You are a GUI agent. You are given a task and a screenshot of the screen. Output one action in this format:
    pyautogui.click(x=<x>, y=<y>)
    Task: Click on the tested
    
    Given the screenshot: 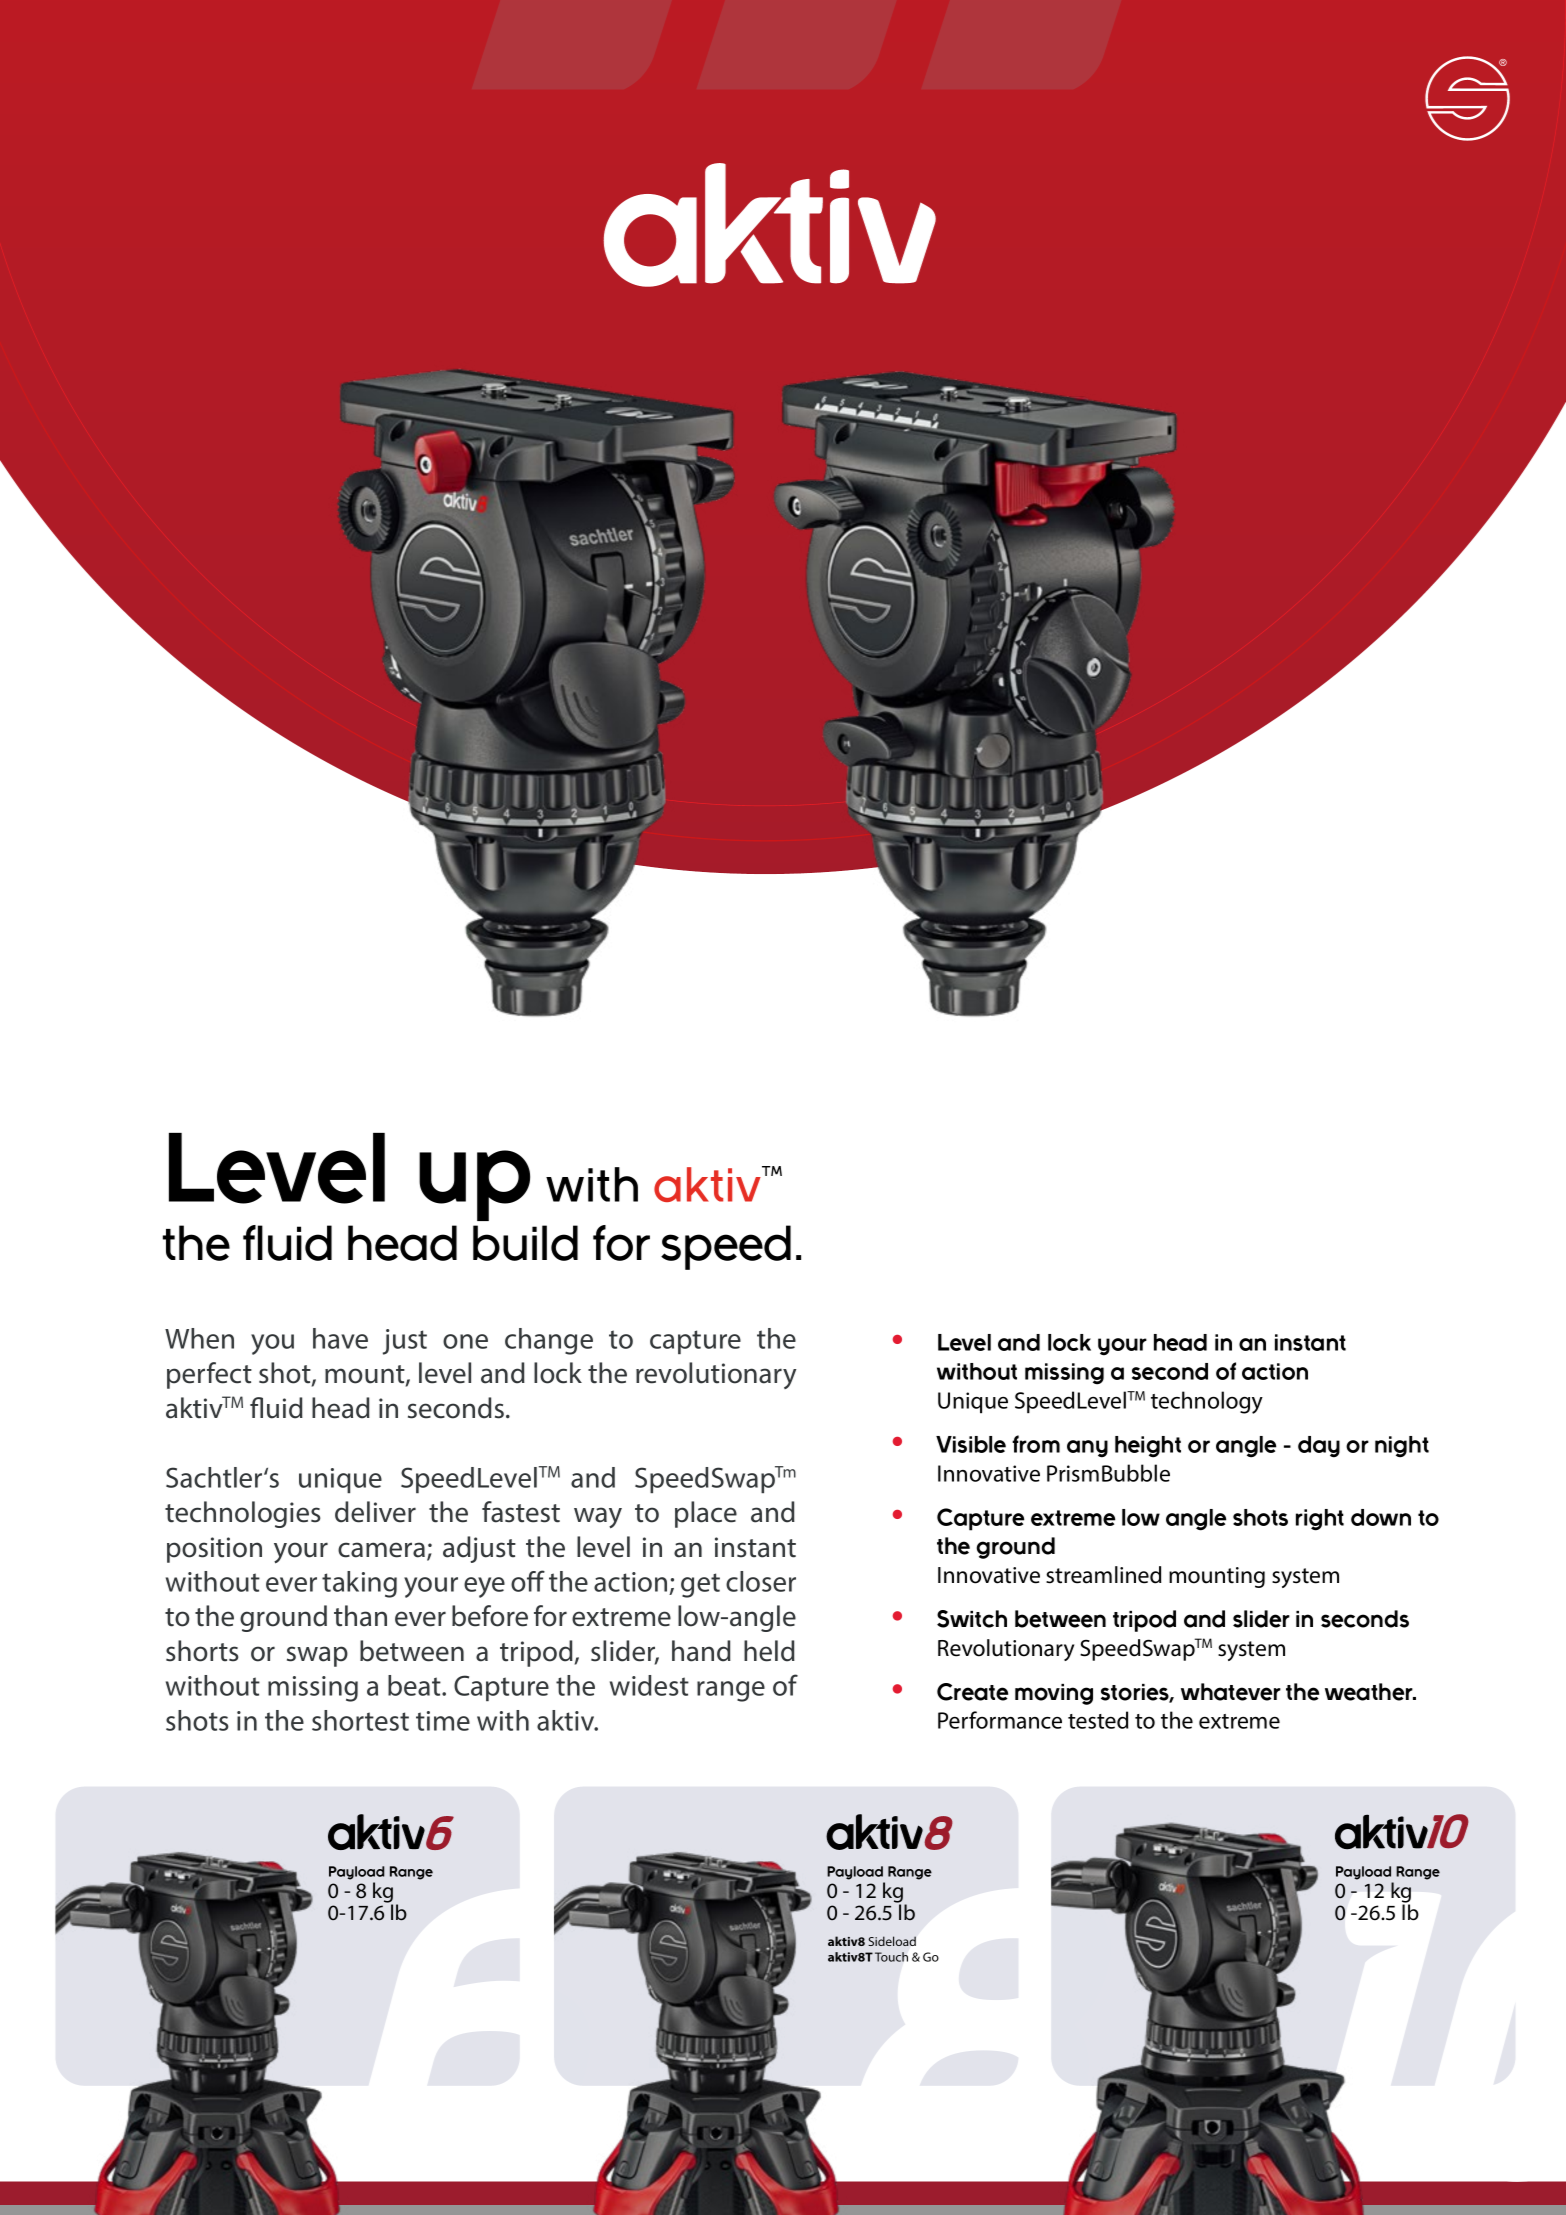 What is the action you would take?
    pyautogui.click(x=1098, y=1720)
